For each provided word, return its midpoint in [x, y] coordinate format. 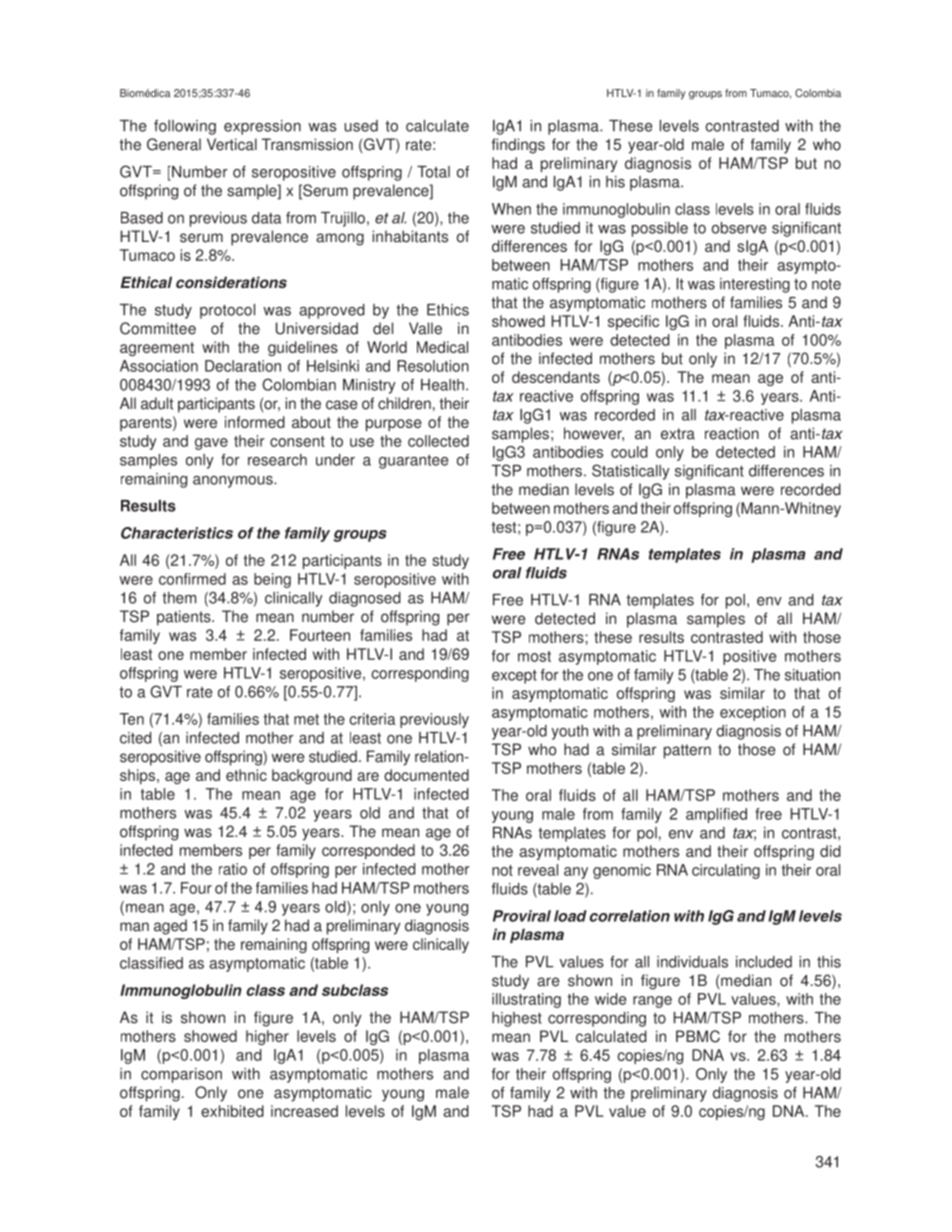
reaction [732, 433]
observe [739, 228]
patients [185, 618]
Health [442, 385]
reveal [538, 870]
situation [812, 675]
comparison [181, 1075]
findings [518, 146]
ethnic [246, 775]
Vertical [232, 144]
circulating [726, 871]
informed [255, 422]
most [534, 656]
